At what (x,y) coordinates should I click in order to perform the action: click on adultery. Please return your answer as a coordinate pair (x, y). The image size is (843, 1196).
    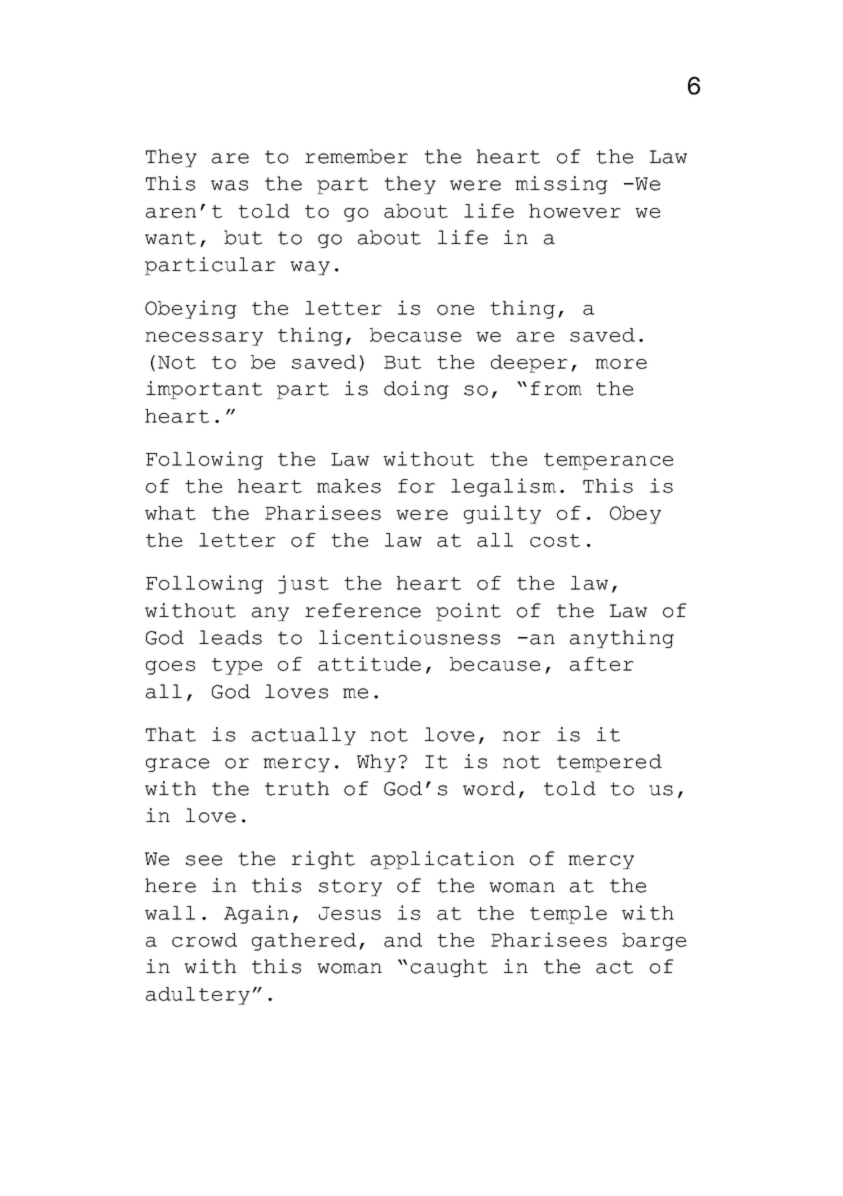
    Looking at the image, I should click on (198, 996).
